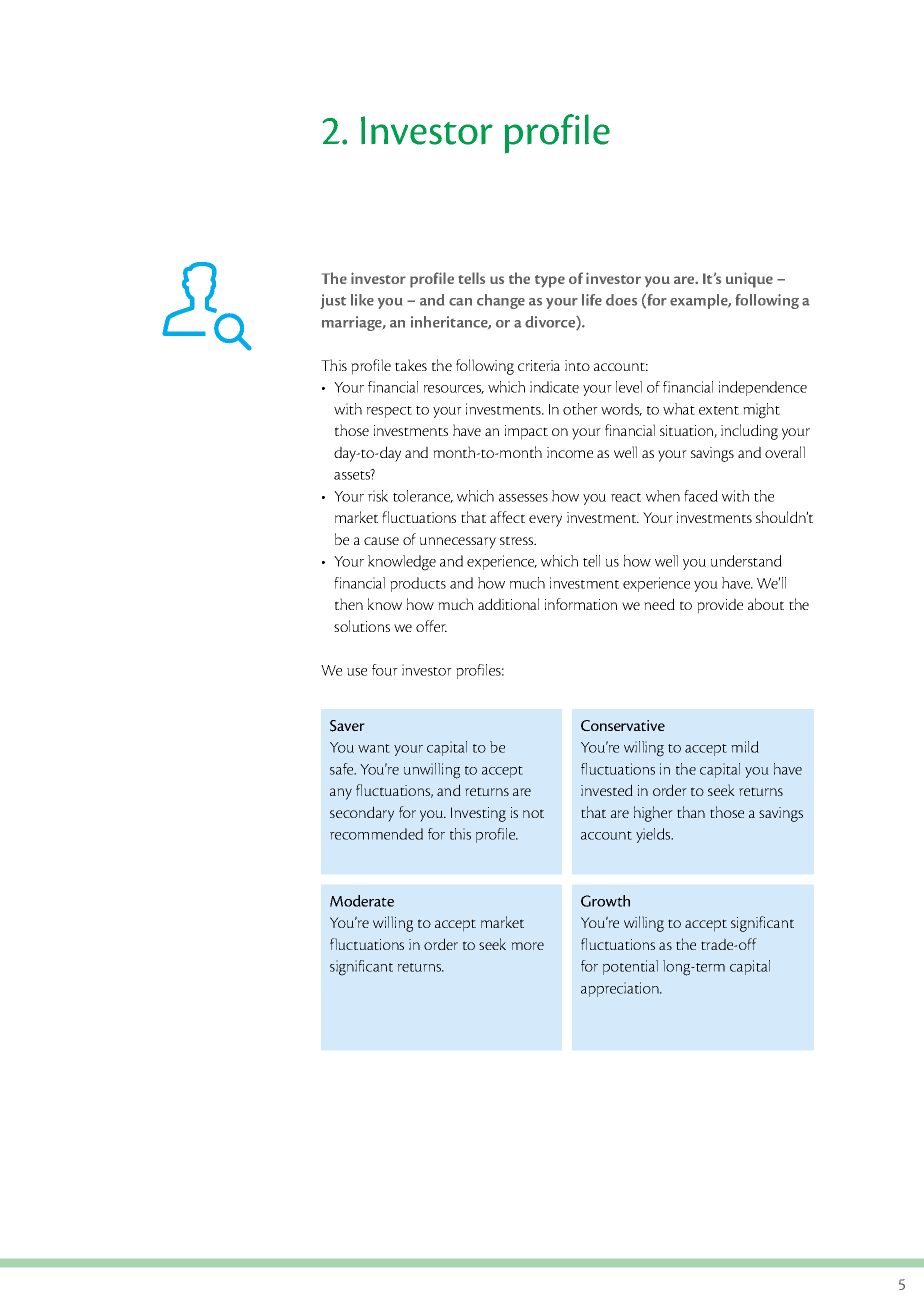 This screenshot has width=924, height=1308. Describe the element at coordinates (745, 747) in the screenshot. I see `mild` at that location.
